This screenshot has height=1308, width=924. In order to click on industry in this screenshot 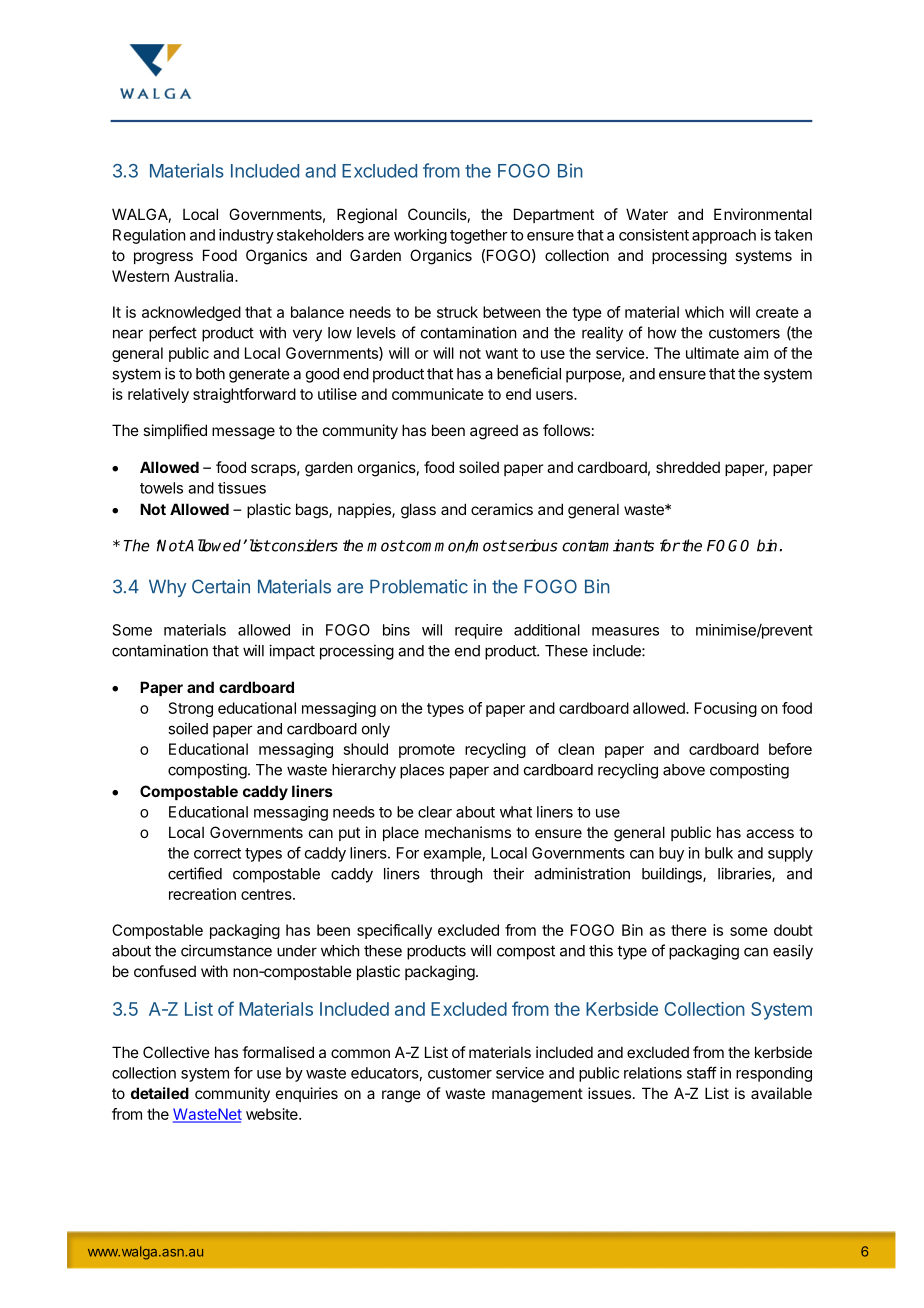, I will do `click(246, 236)`.
